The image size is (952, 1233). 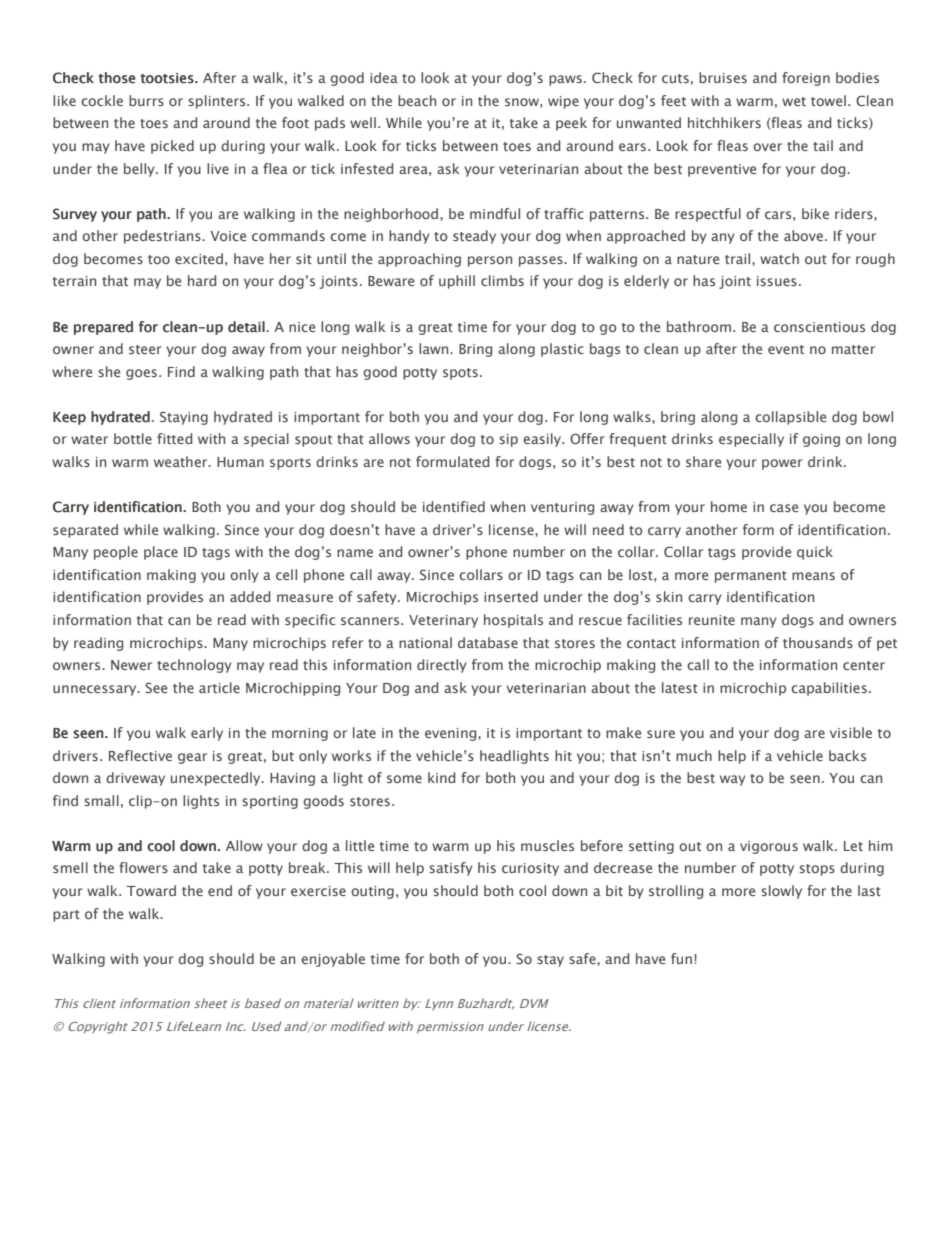 What do you see at coordinates (146, 100) in the screenshot?
I see `burrs` at bounding box center [146, 100].
